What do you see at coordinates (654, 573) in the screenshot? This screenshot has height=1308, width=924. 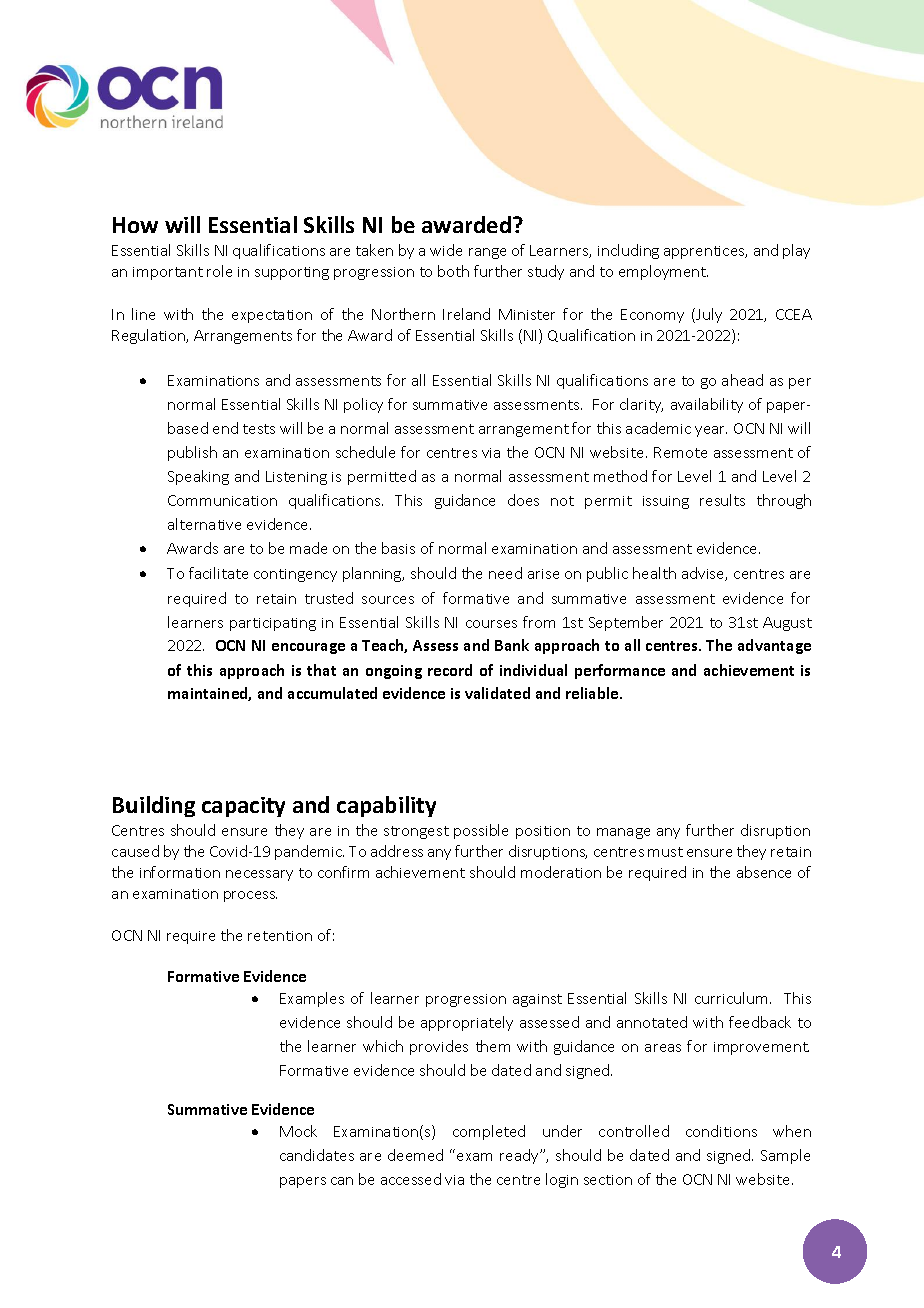 I see `health` at bounding box center [654, 573].
